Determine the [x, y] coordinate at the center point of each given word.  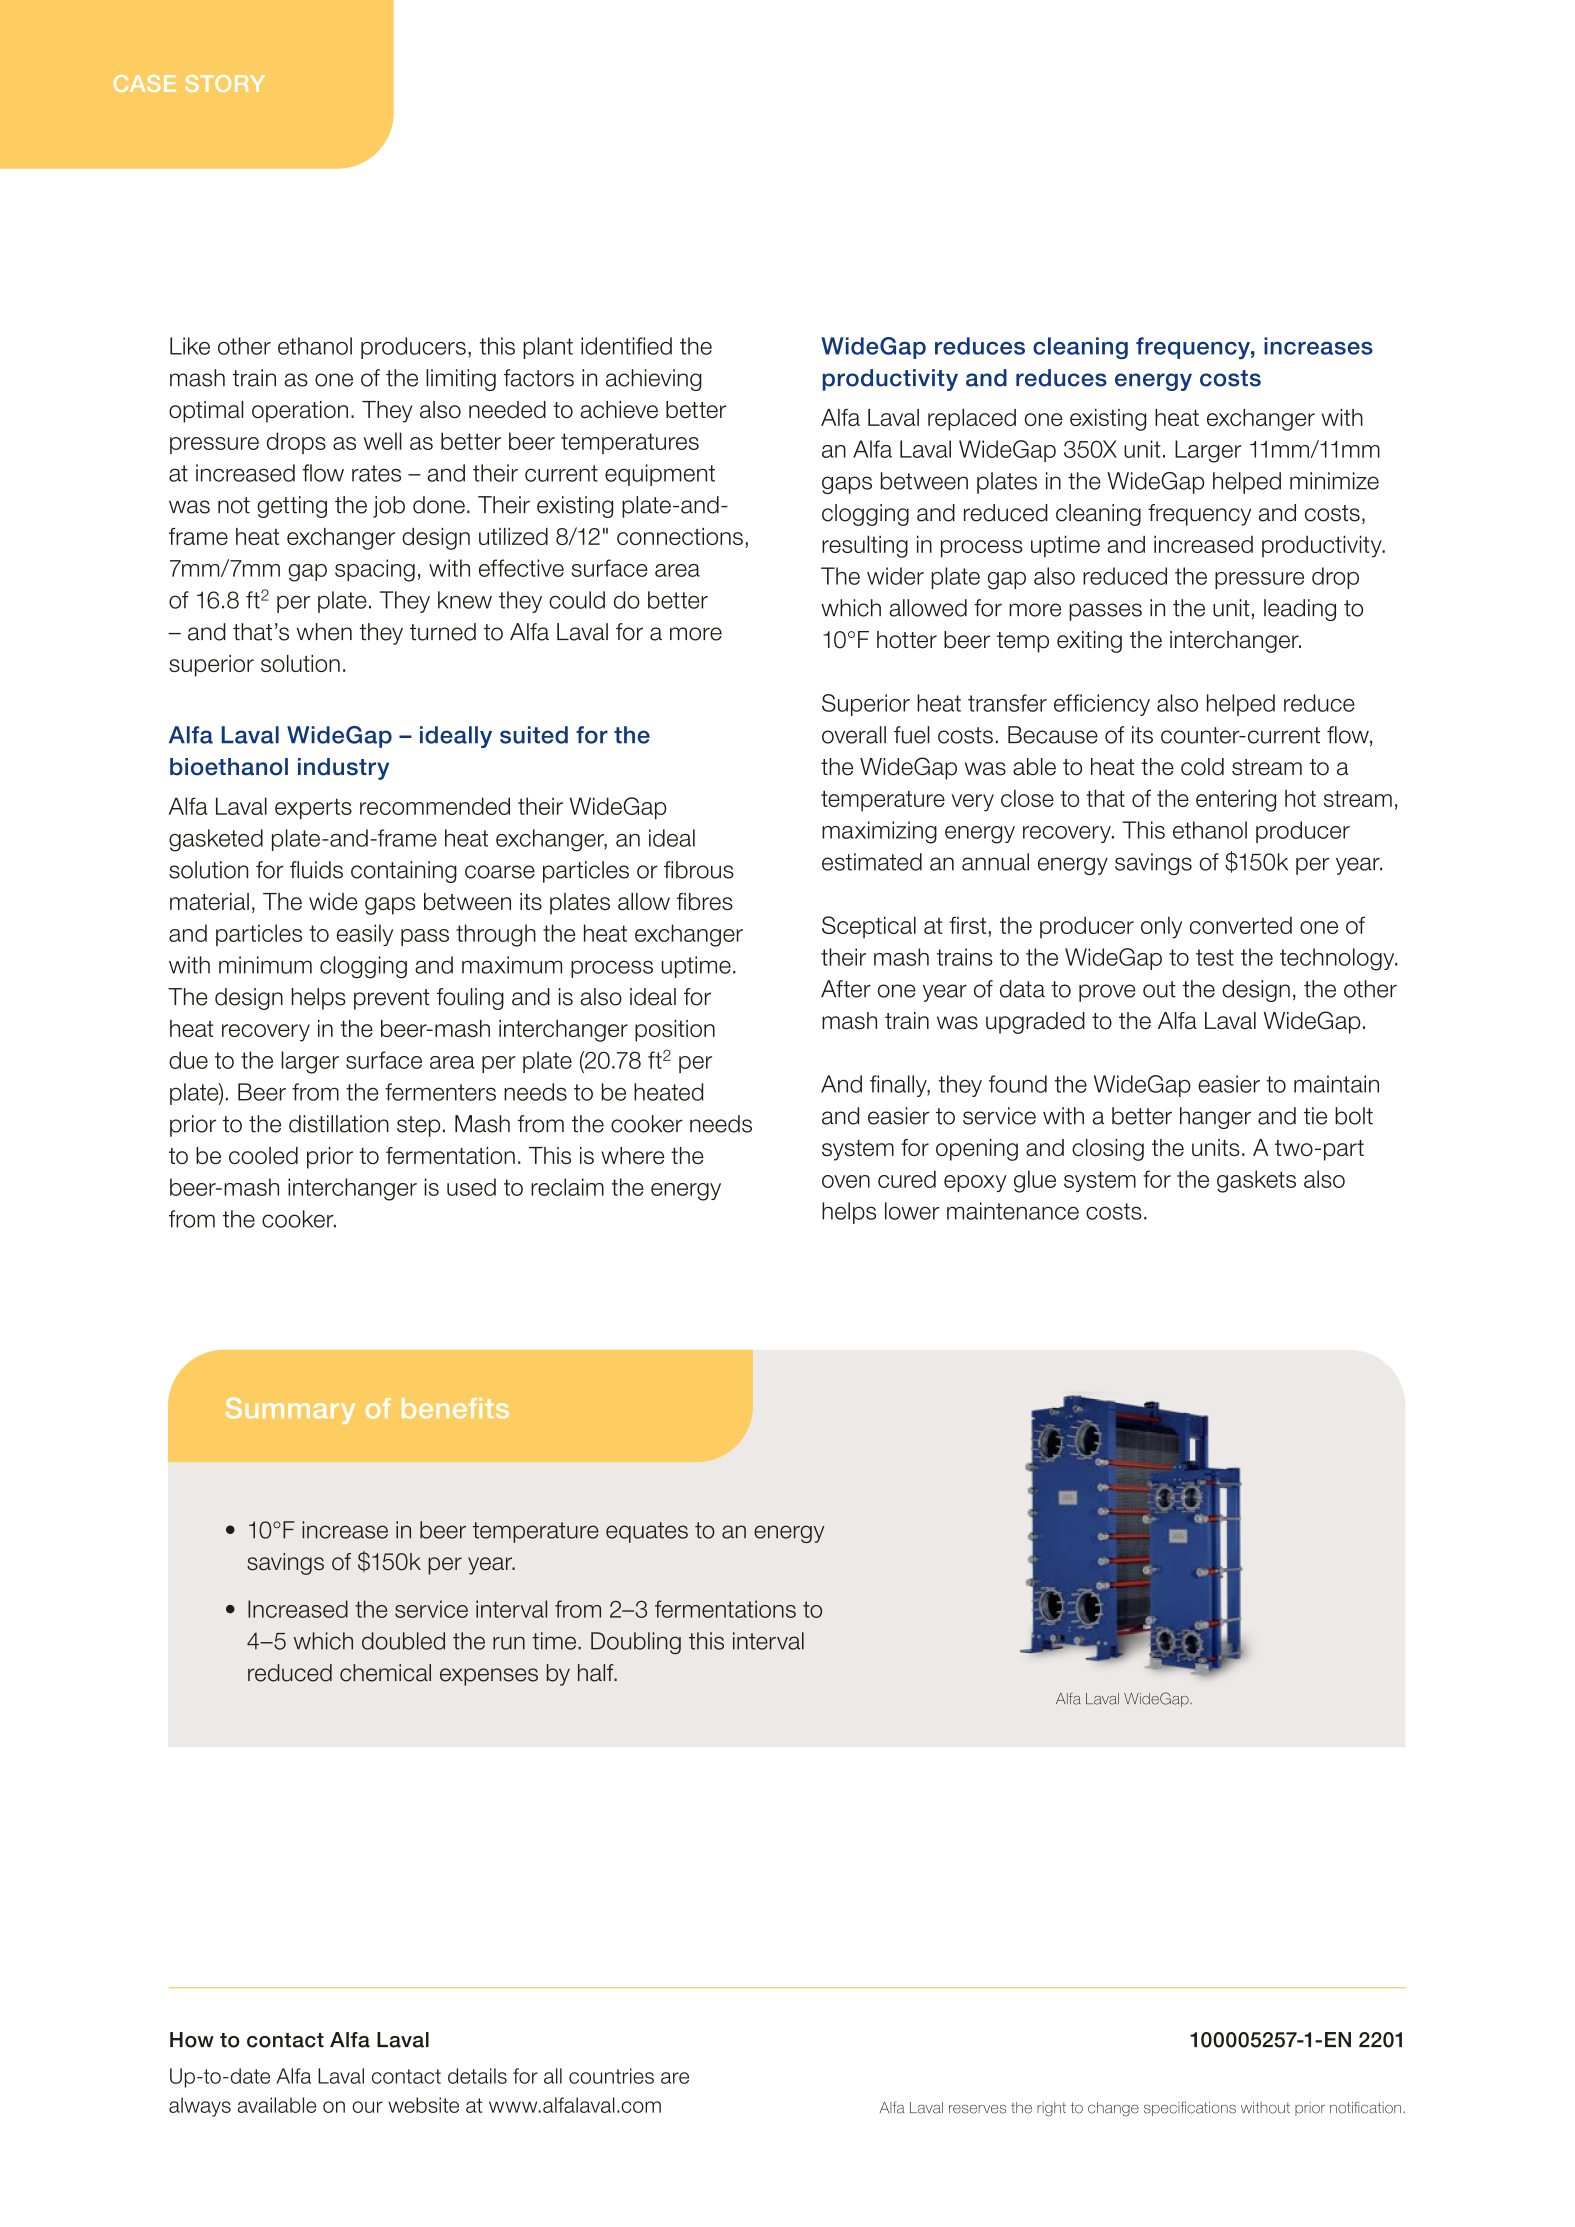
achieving [654, 380]
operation [300, 412]
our [367, 2107]
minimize [1334, 481]
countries [611, 2076]
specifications [1190, 2108]
